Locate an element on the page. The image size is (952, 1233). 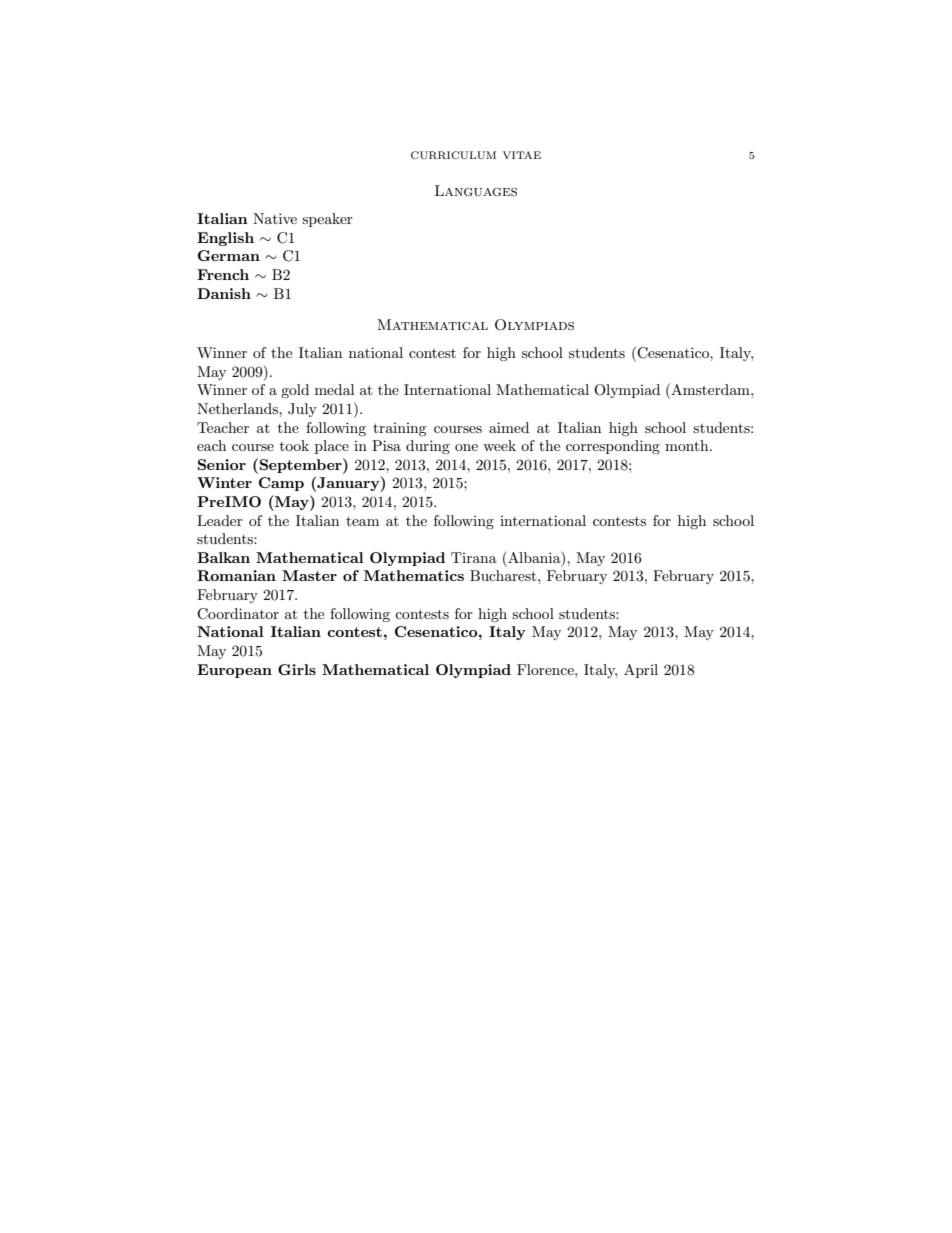
VITAE is located at coordinates (522, 155).
